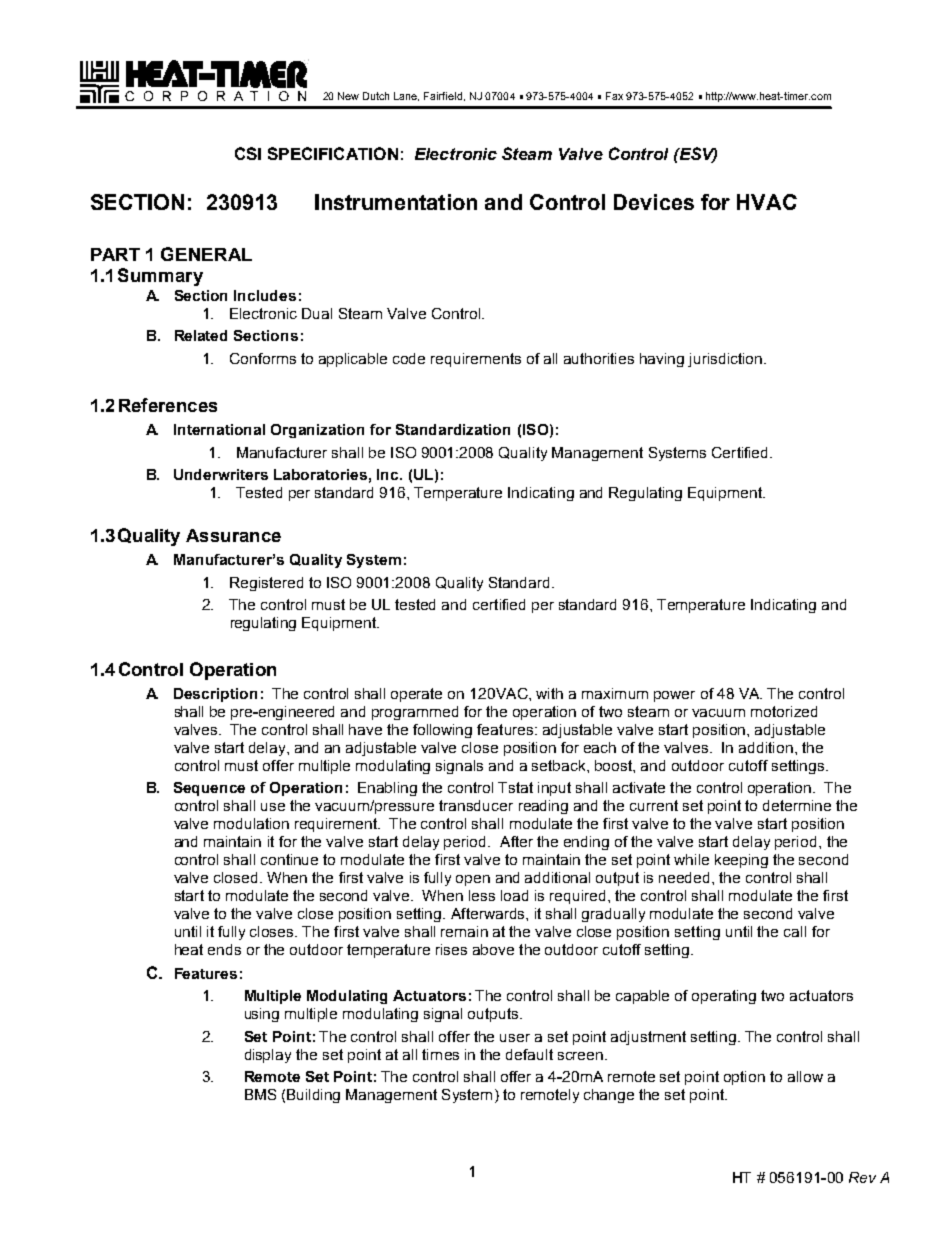 The image size is (952, 1233). Describe the element at coordinates (443, 96) in the screenshot. I see `Fairfield` at that location.
